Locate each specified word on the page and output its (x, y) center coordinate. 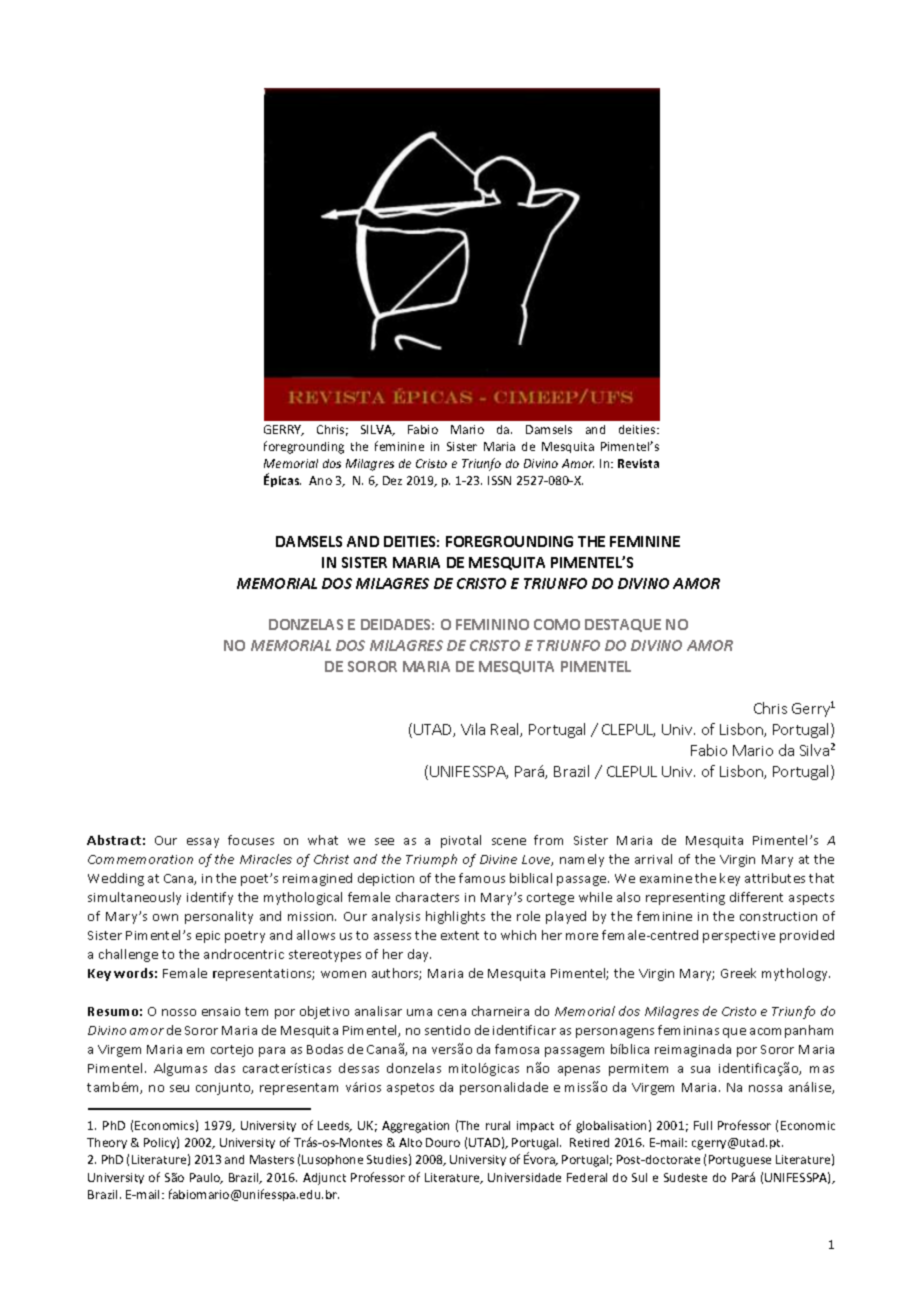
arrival (653, 859)
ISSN (499, 480)
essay (203, 843)
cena (452, 1012)
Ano (320, 480)
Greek (738, 973)
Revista (638, 463)
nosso (179, 1012)
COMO (557, 624)
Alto (410, 1142)
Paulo (206, 1178)
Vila (473, 729)
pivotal (461, 841)
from (548, 840)
